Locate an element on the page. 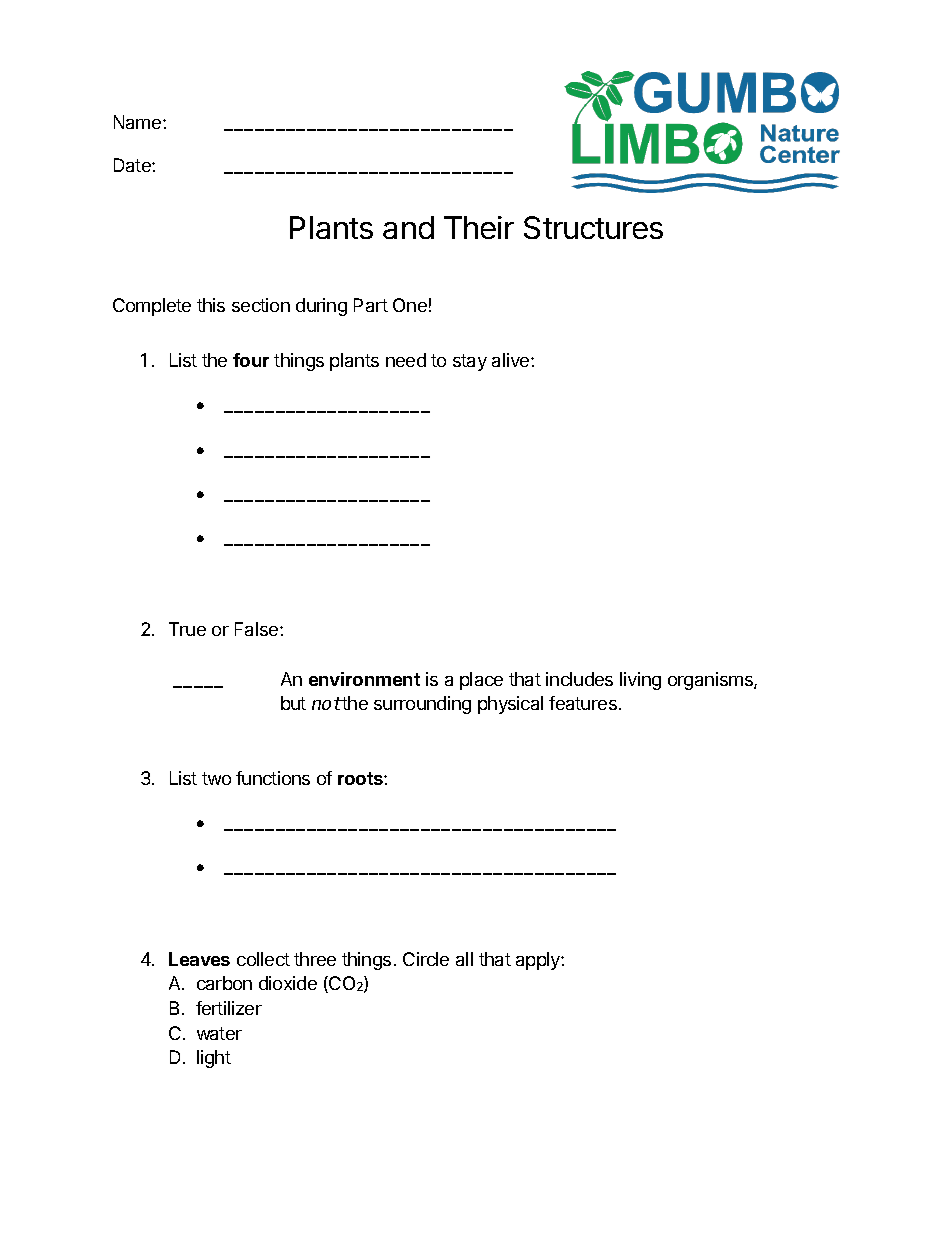 The width and height of the document is (952, 1233). True is located at coordinates (187, 629).
